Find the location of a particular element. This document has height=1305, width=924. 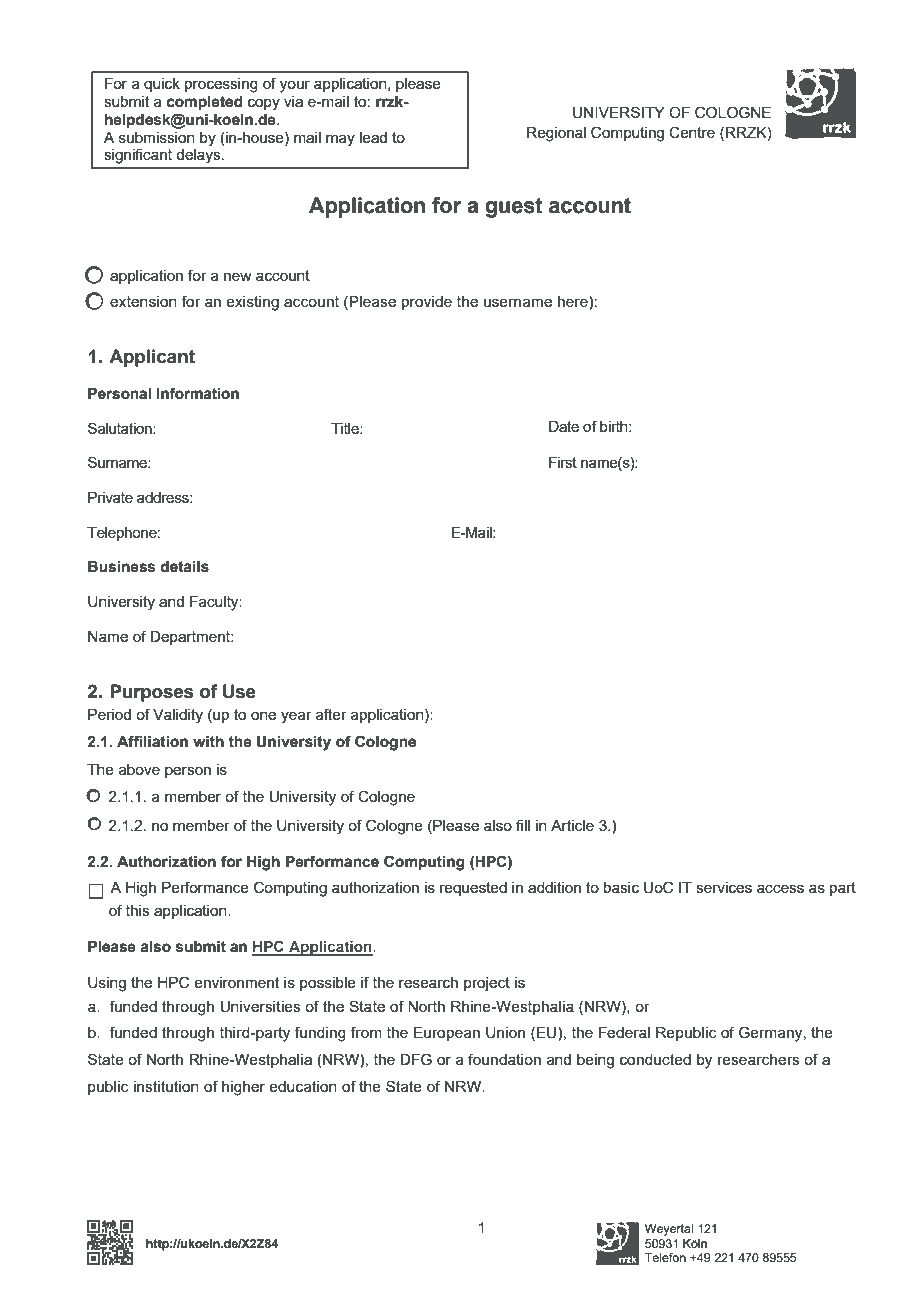

after is located at coordinates (331, 714).
